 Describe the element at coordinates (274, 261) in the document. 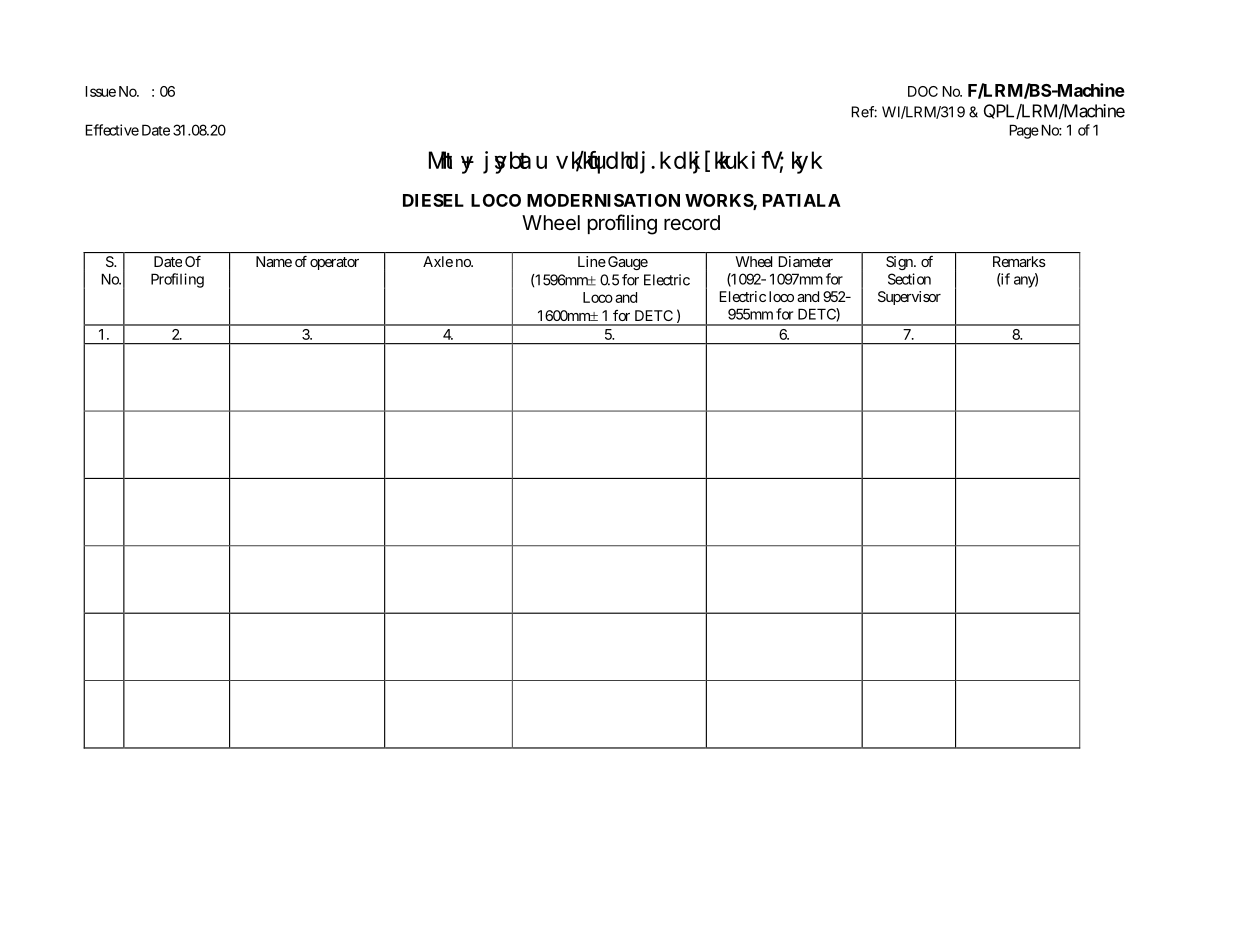

I see `Name` at that location.
